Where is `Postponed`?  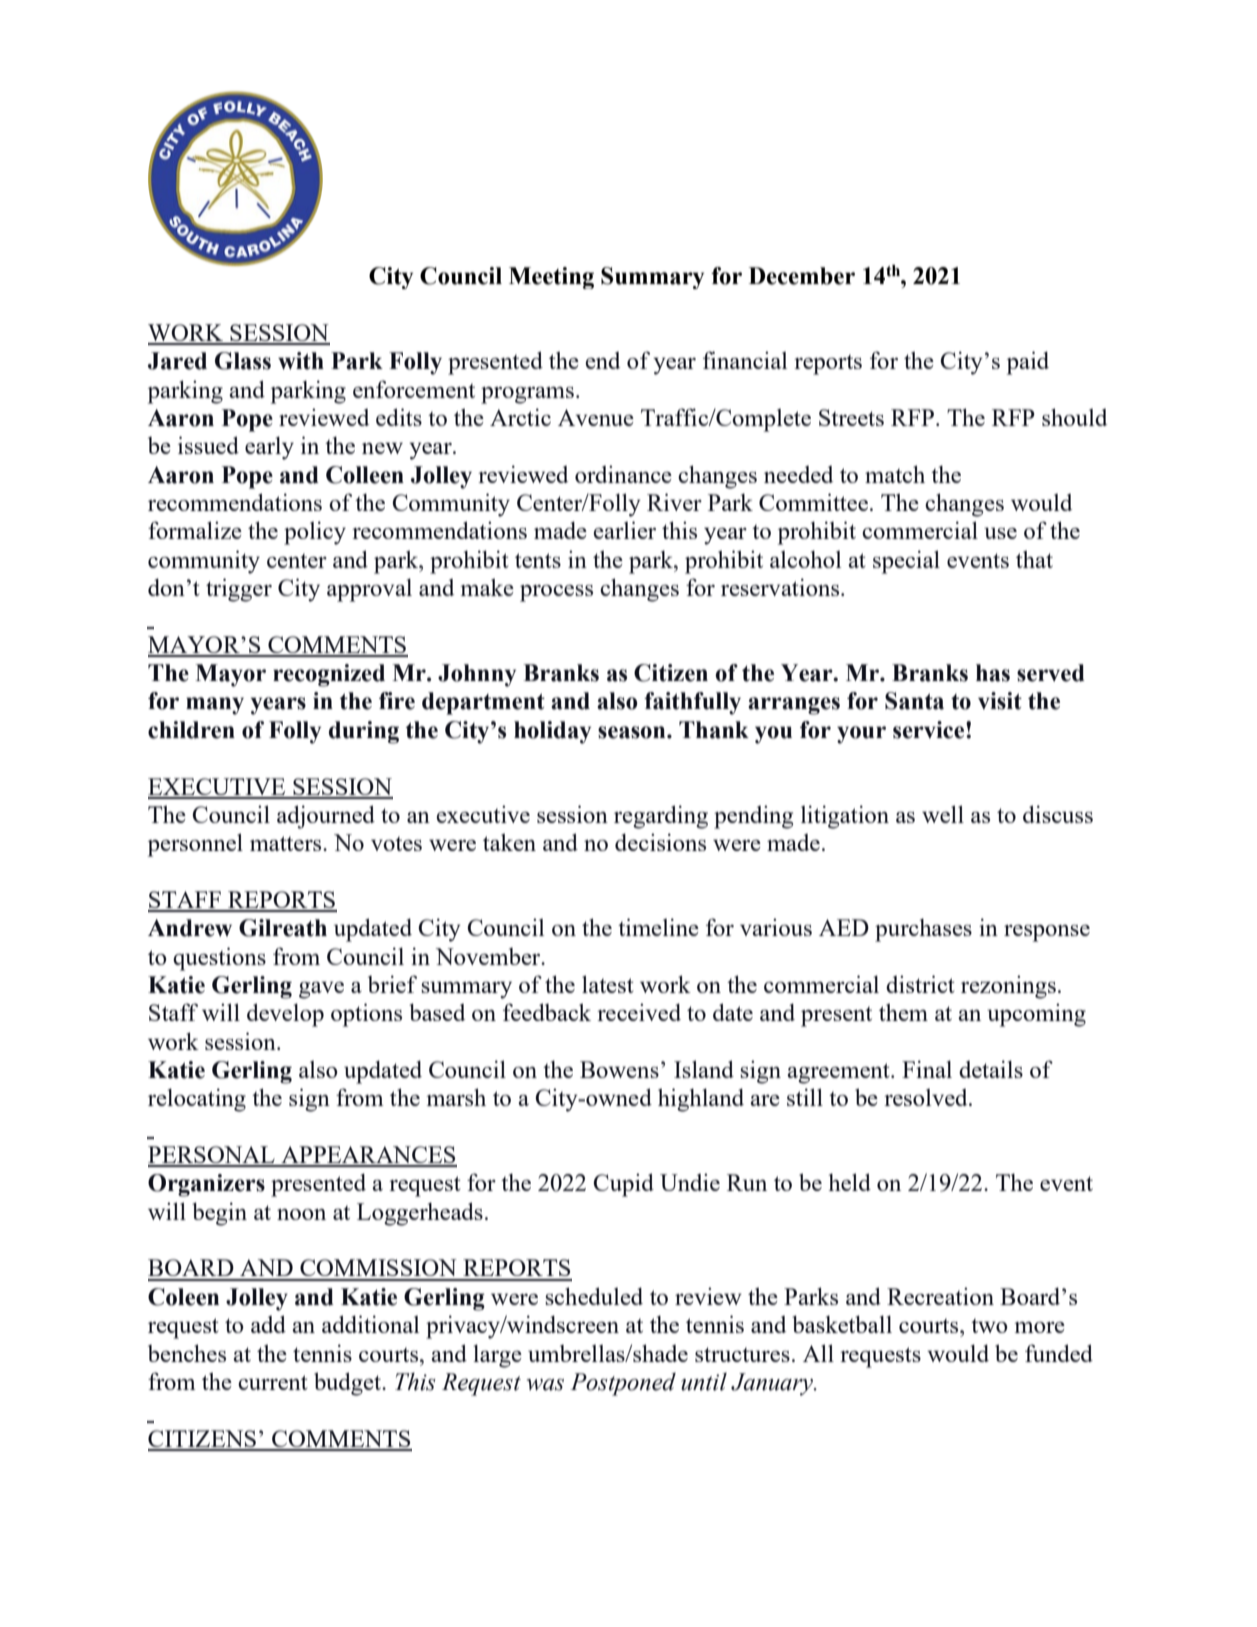
Postponed is located at coordinates (623, 1384).
